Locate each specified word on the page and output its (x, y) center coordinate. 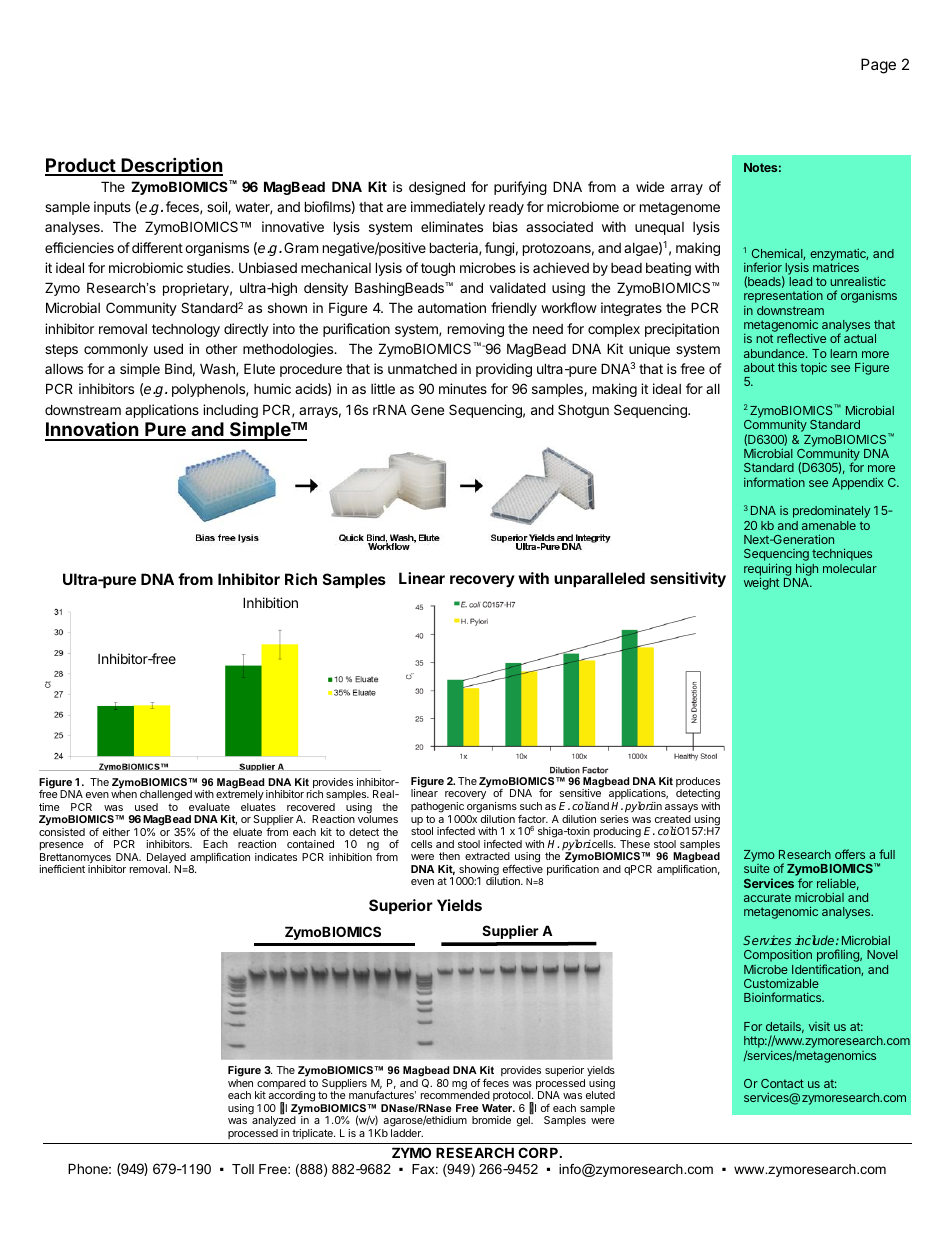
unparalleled (599, 579)
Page (878, 66)
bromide (491, 1120)
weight (761, 583)
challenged (166, 797)
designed (437, 188)
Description (171, 166)
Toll (243, 1169)
